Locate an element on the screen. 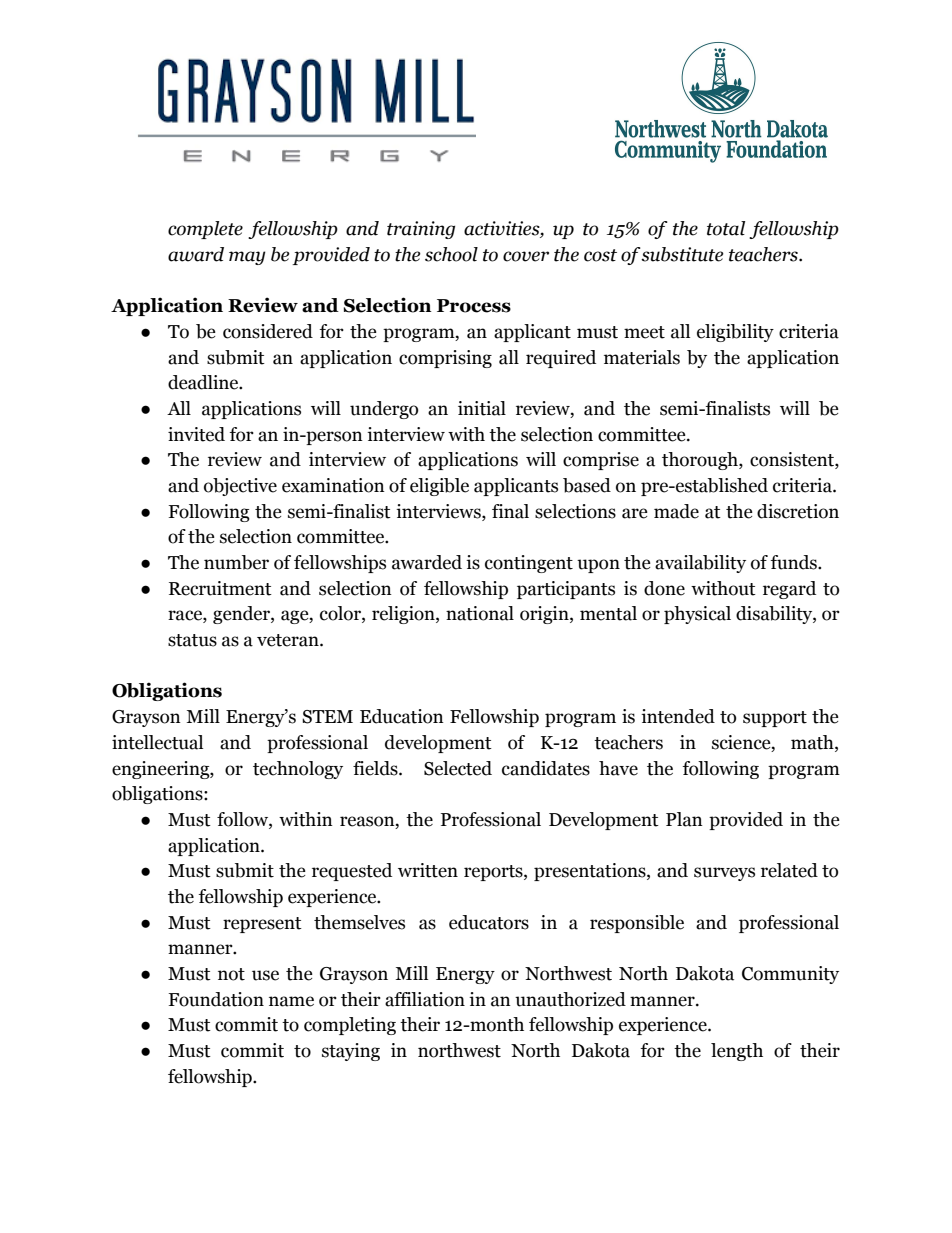 The image size is (952, 1233). initial is located at coordinates (482, 408).
